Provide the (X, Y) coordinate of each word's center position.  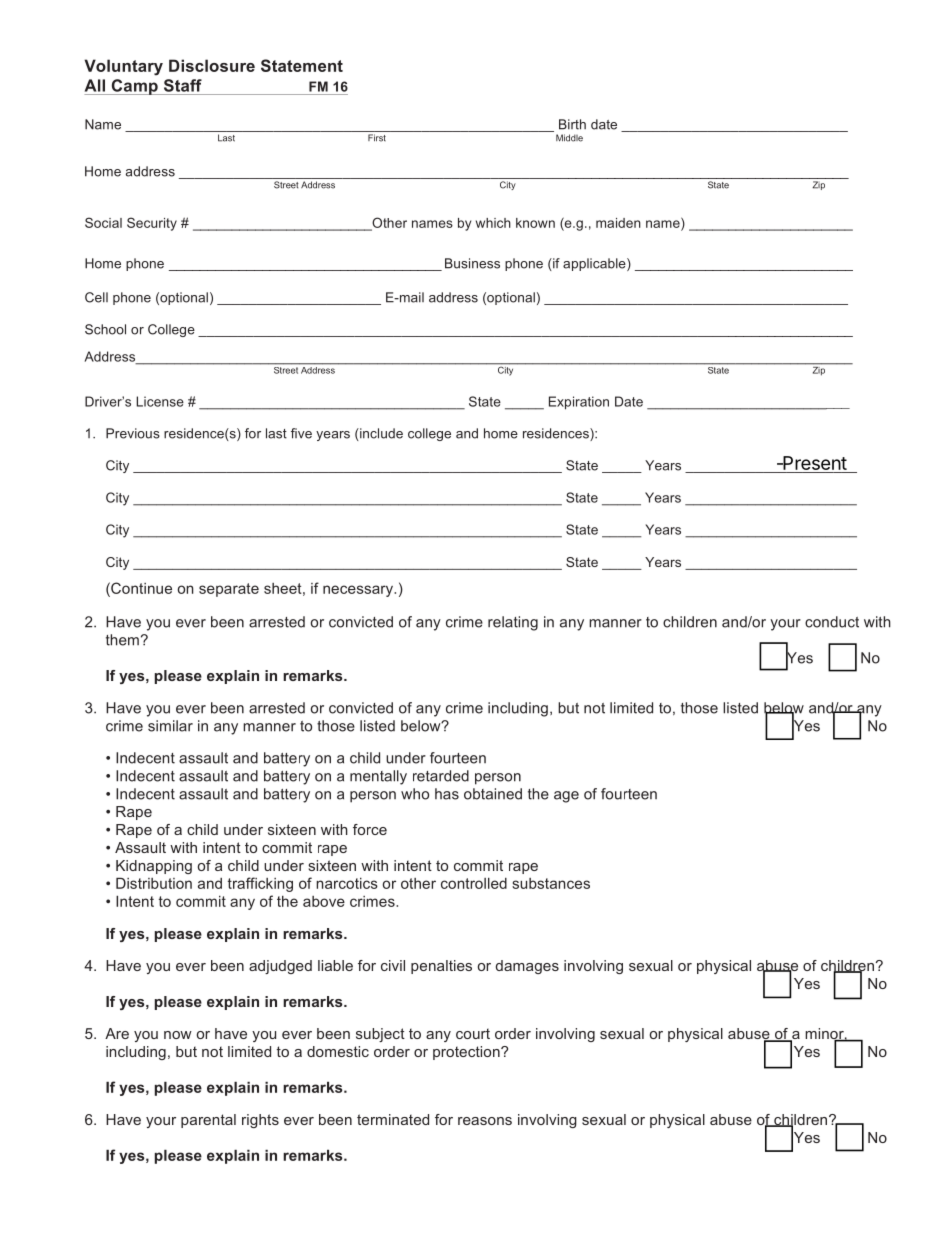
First (377, 138)
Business (472, 263)
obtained (493, 794)
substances (551, 883)
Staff (183, 85)
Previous (133, 433)
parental (208, 1121)
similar (170, 726)
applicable (595, 264)
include (380, 434)
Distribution (154, 883)
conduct (832, 622)
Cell (96, 297)
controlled (474, 883)
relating (513, 623)
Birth (572, 124)
